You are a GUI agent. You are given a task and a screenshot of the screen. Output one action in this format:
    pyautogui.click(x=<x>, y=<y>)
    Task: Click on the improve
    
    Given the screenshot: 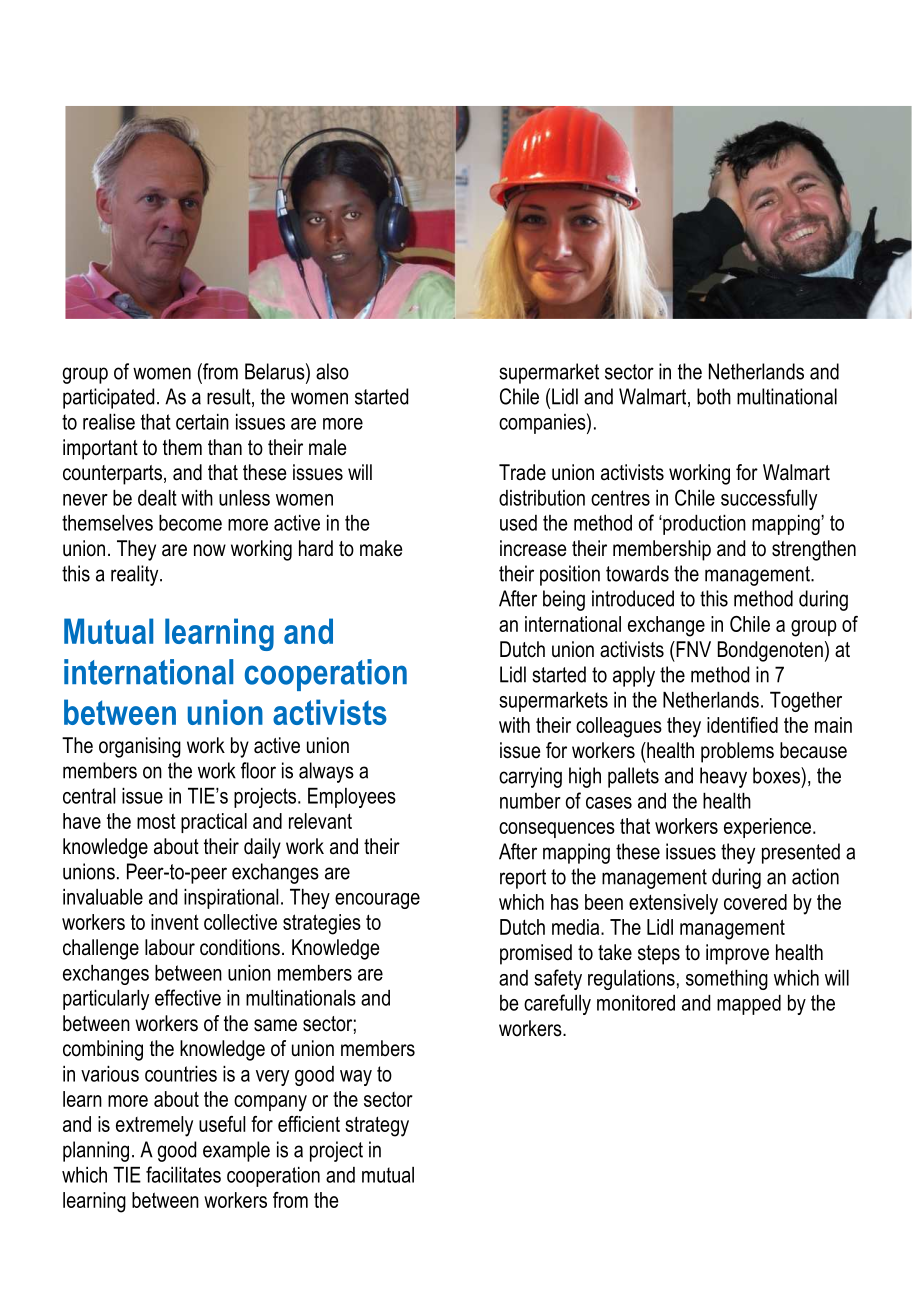 What is the action you would take?
    pyautogui.click(x=737, y=954)
